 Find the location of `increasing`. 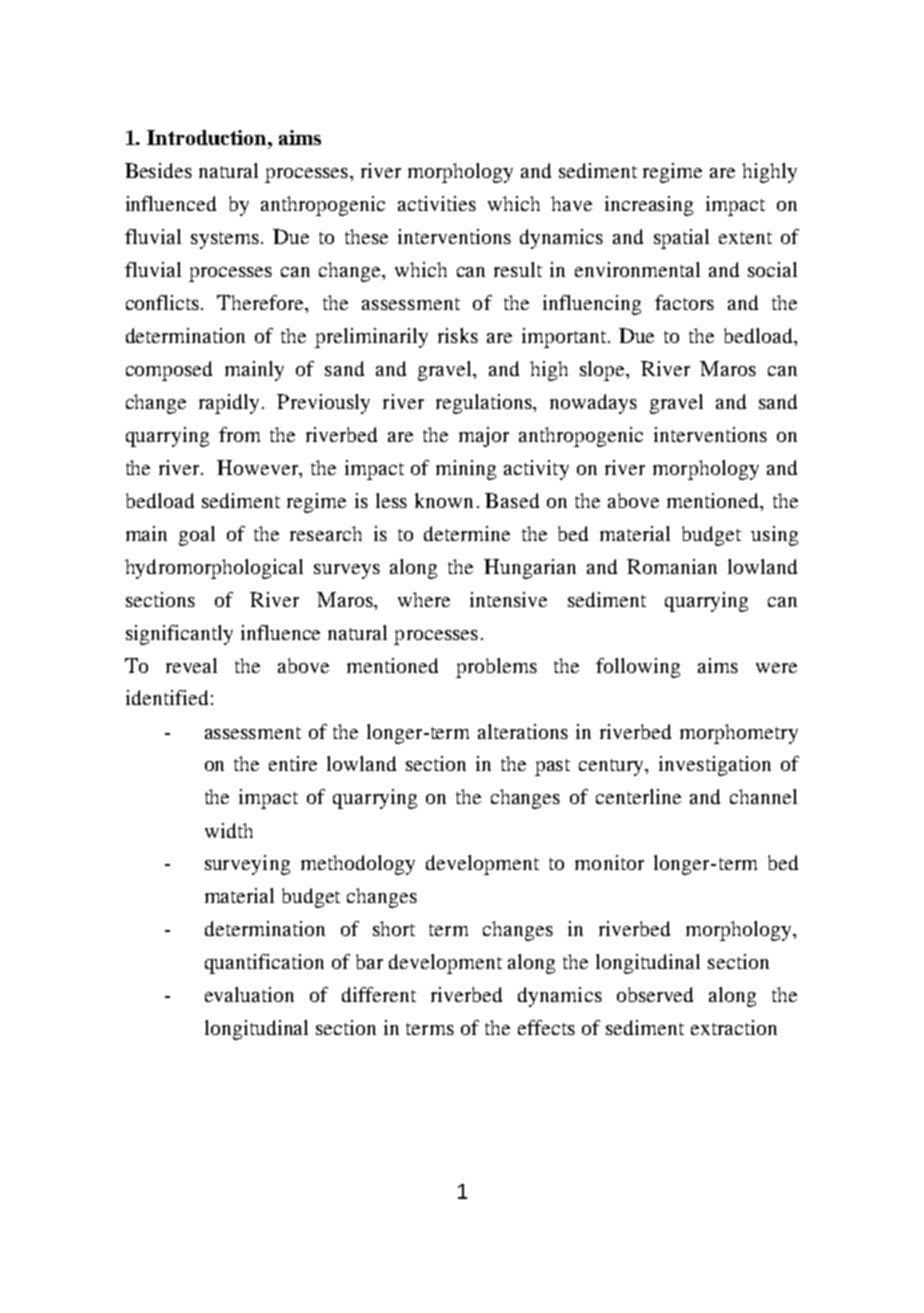

increasing is located at coordinates (649, 206).
